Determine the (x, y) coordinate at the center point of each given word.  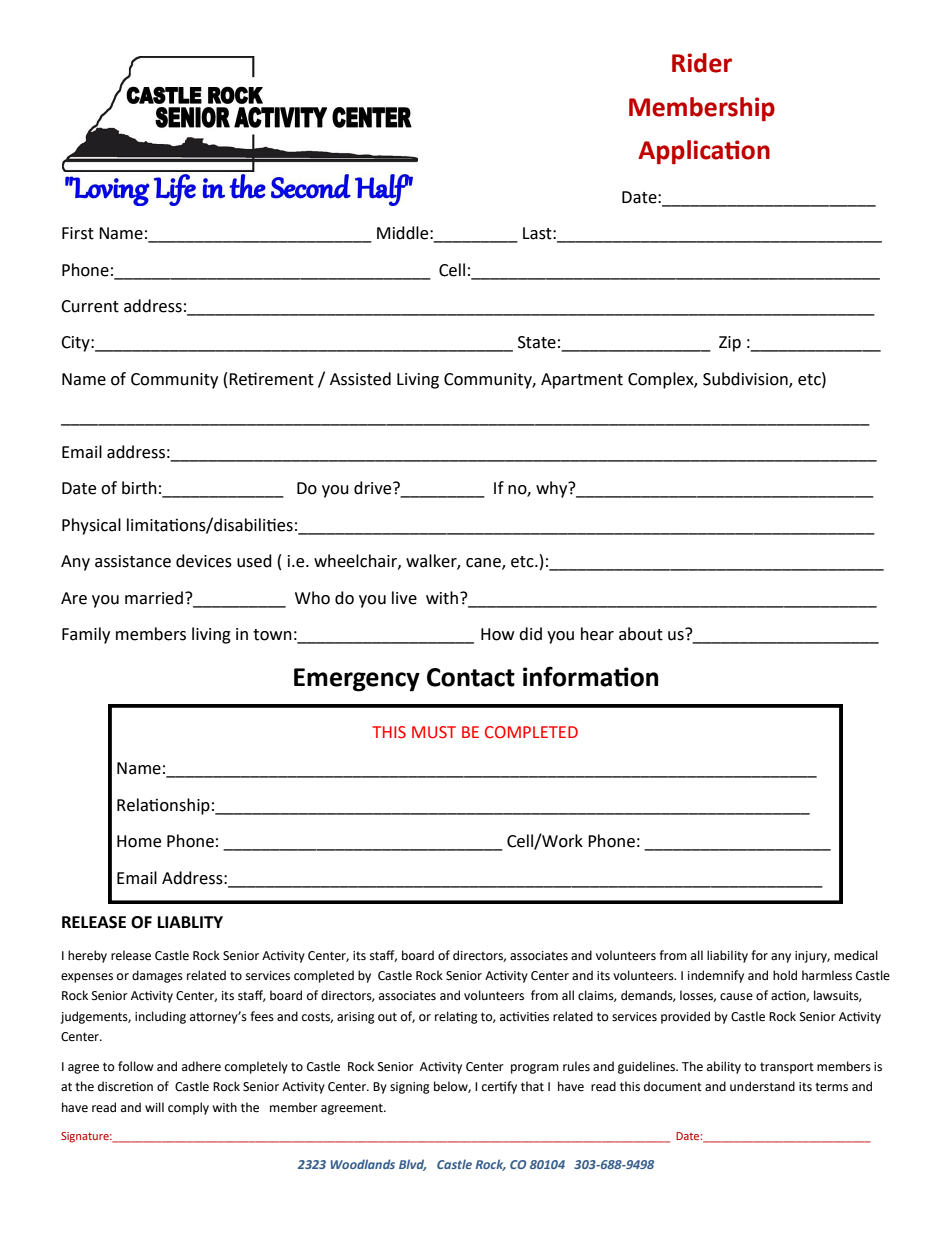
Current (90, 306)
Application (704, 152)
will (154, 1107)
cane (484, 564)
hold (785, 975)
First (78, 233)
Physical (91, 526)
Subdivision (746, 380)
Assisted (360, 379)
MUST (434, 732)
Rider (702, 63)
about (641, 634)
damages (157, 976)
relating (456, 1017)
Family (86, 635)
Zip (730, 344)
